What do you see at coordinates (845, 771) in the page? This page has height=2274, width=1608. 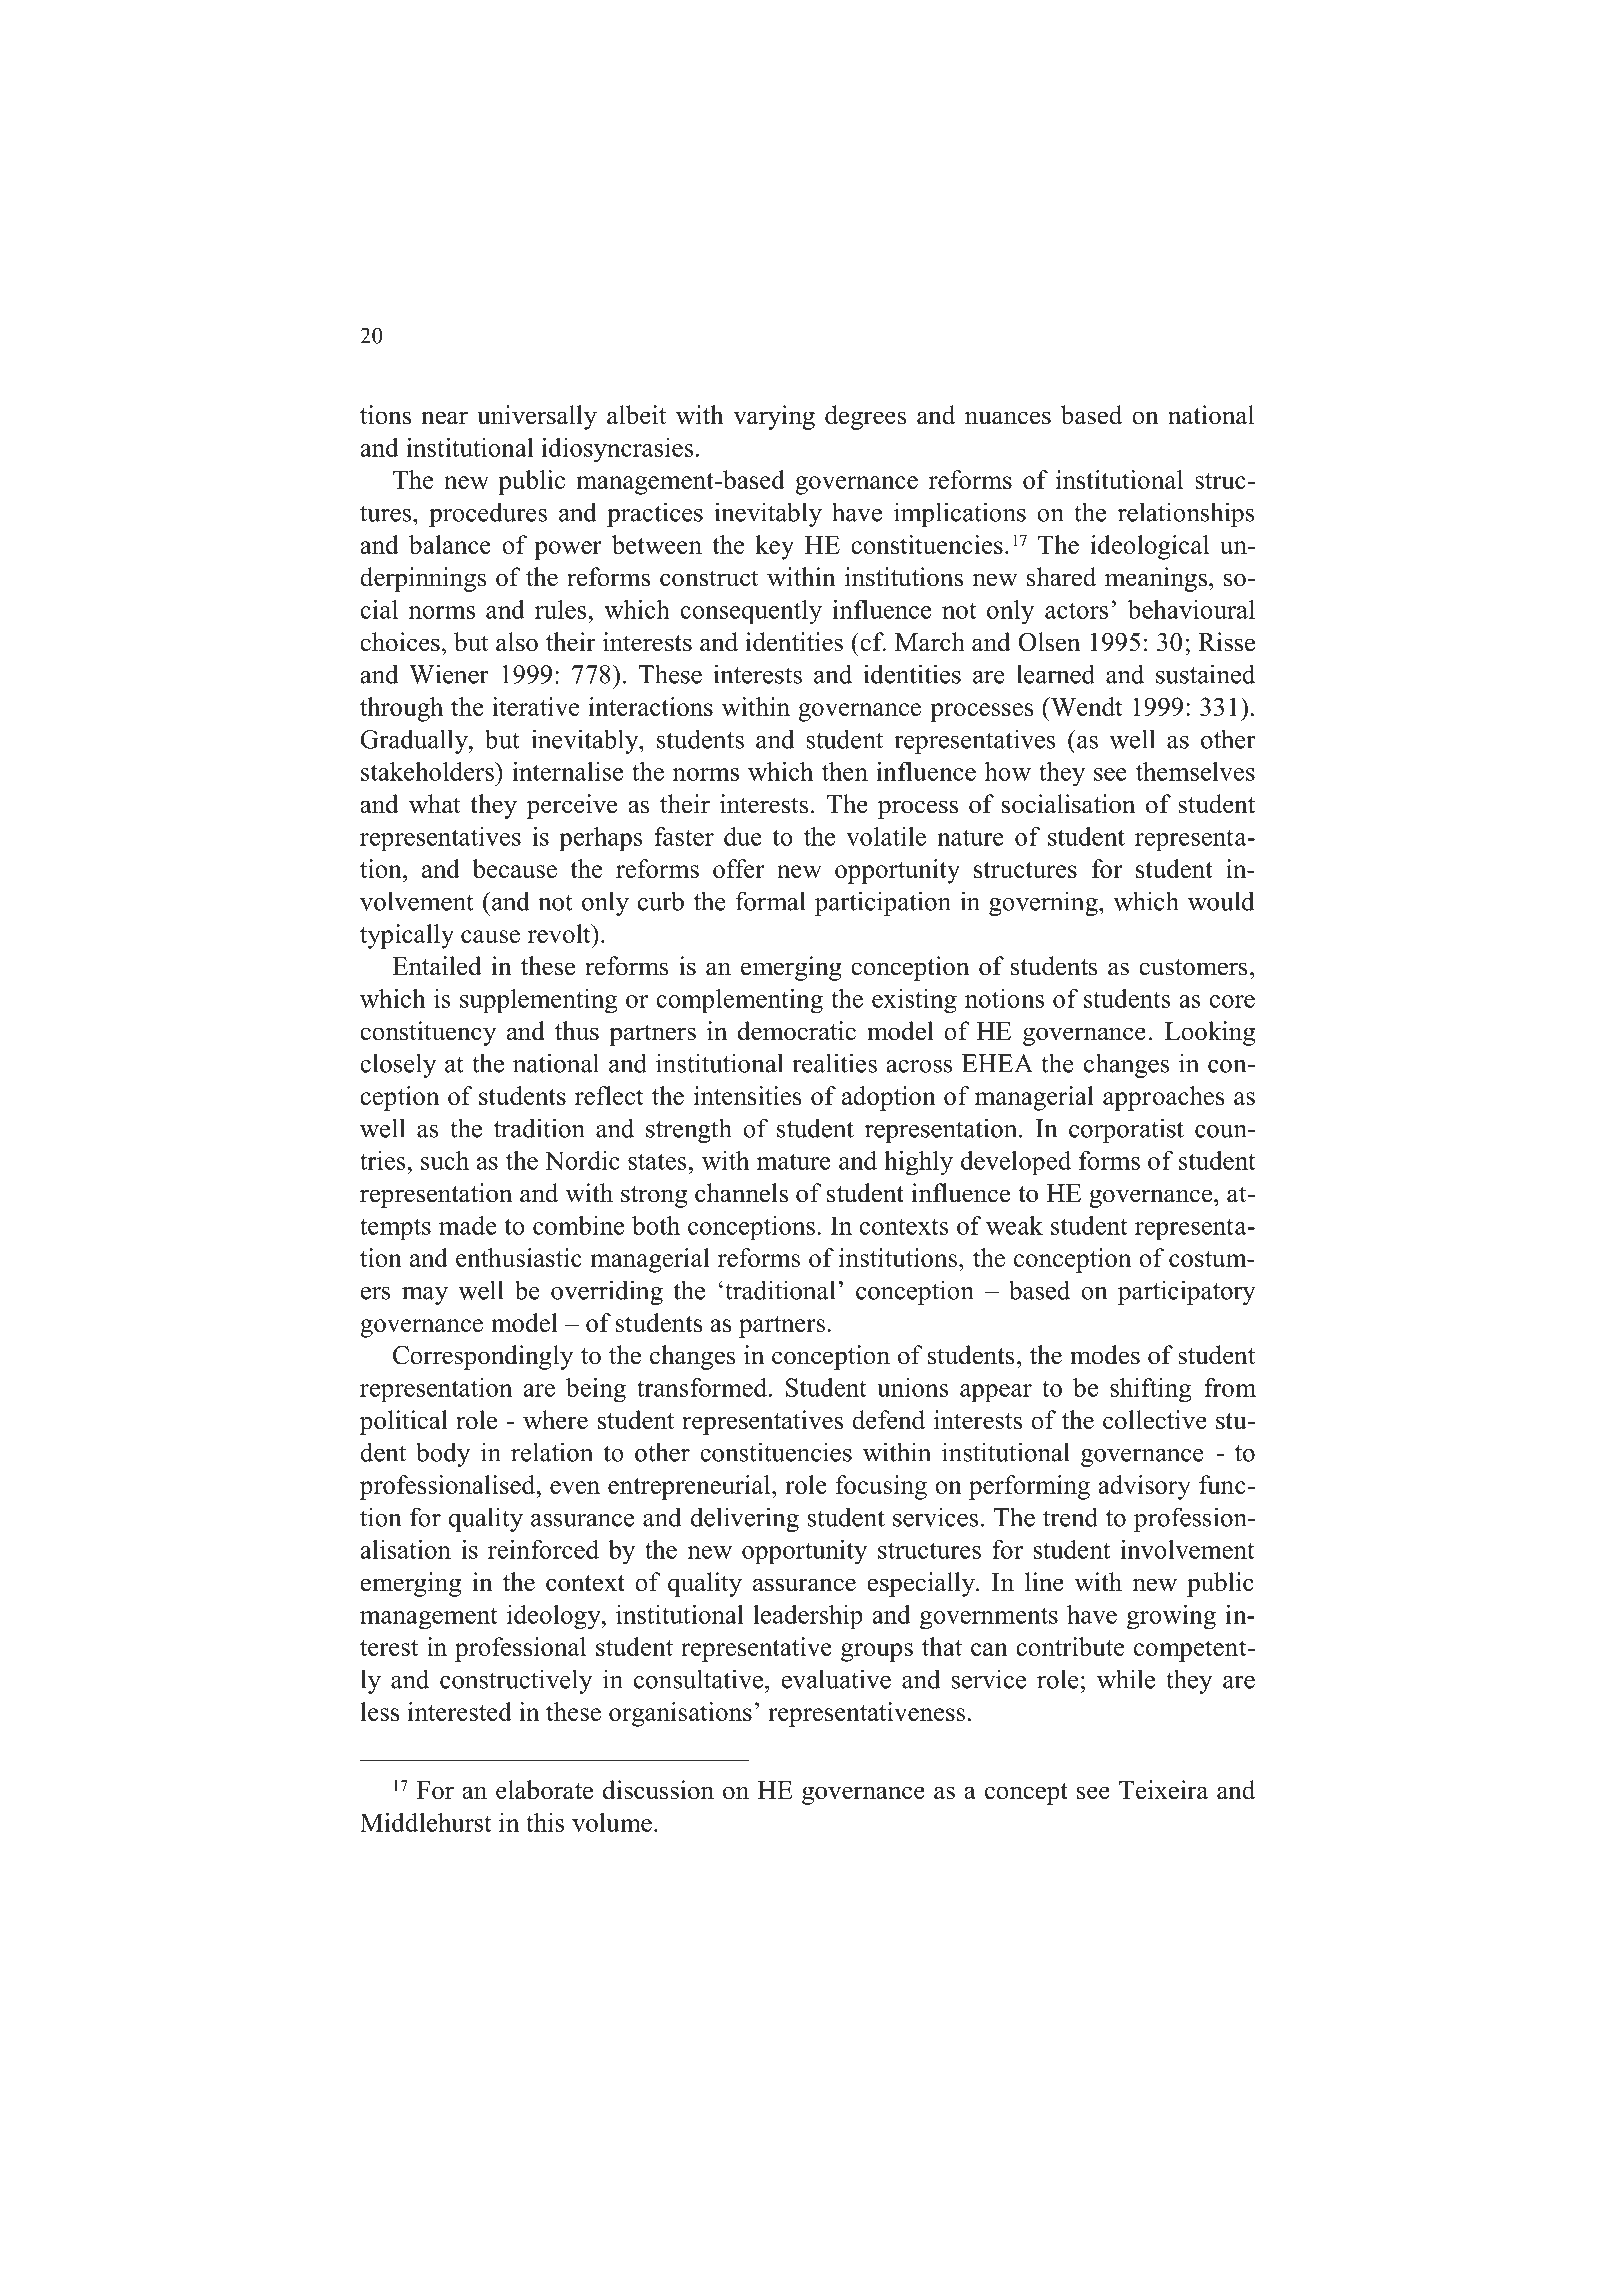 I see `then` at bounding box center [845, 771].
